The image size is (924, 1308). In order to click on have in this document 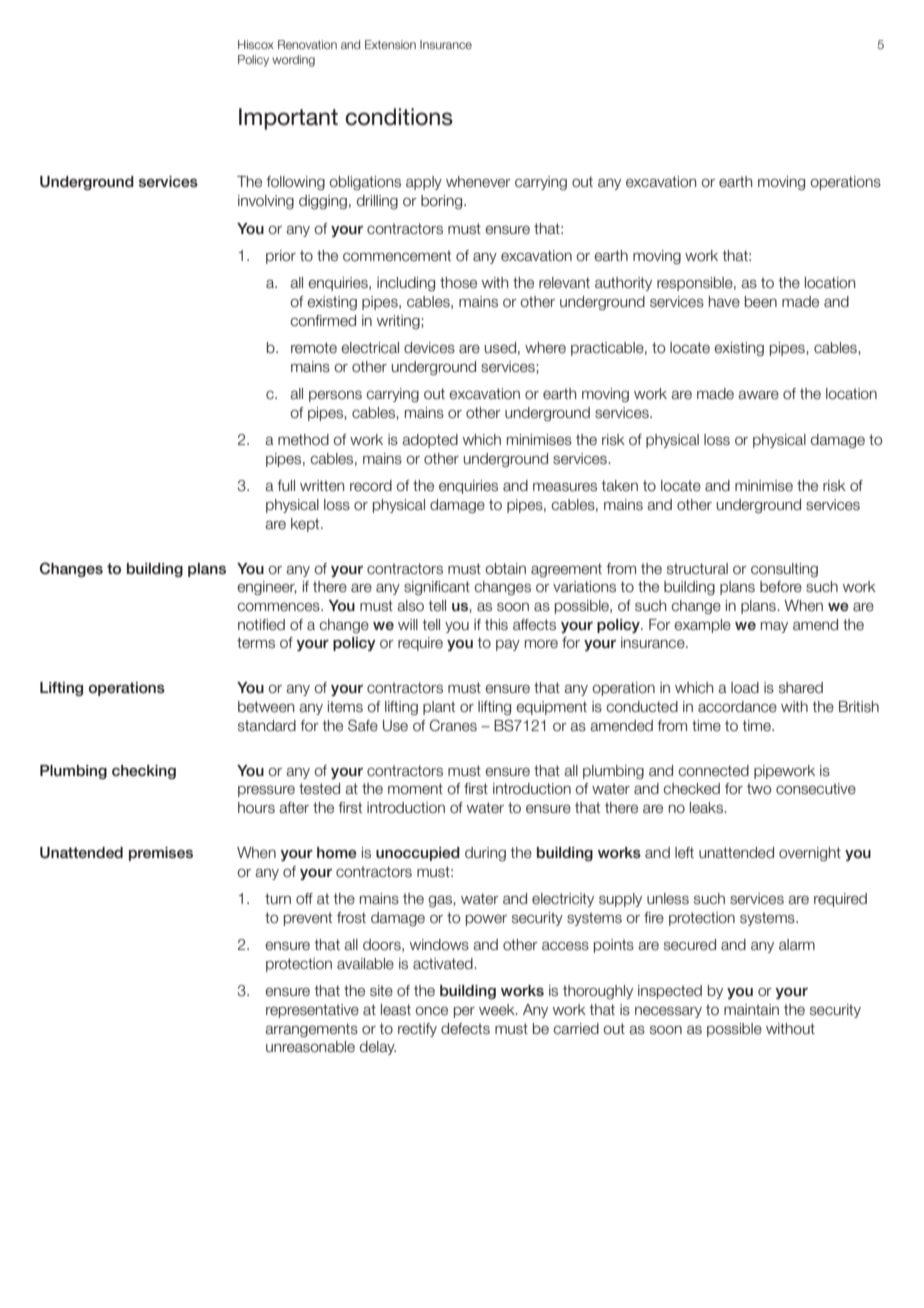, I will do `click(724, 302)`.
